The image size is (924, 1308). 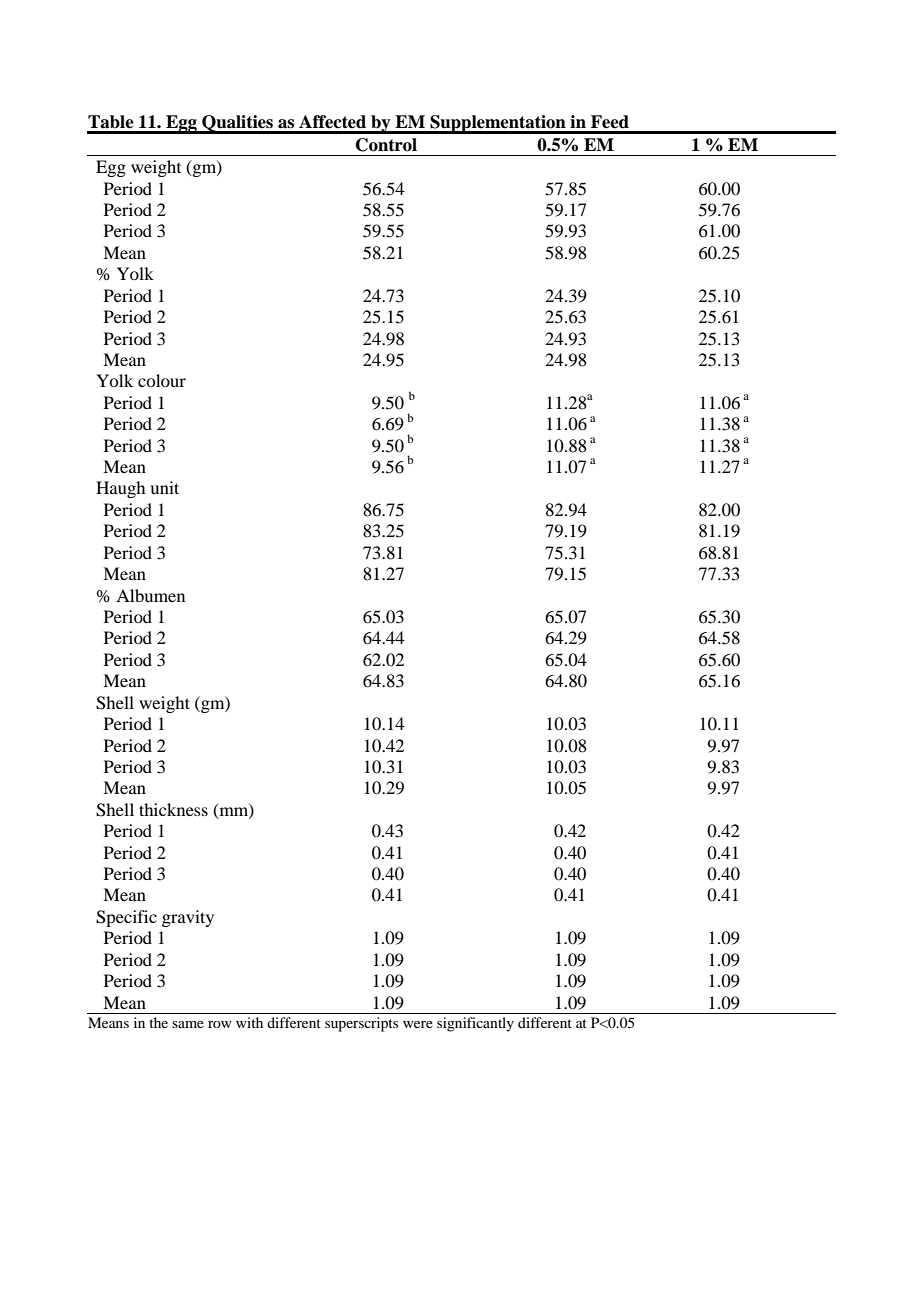 What do you see at coordinates (418, 1024) in the screenshot?
I see `were` at bounding box center [418, 1024].
